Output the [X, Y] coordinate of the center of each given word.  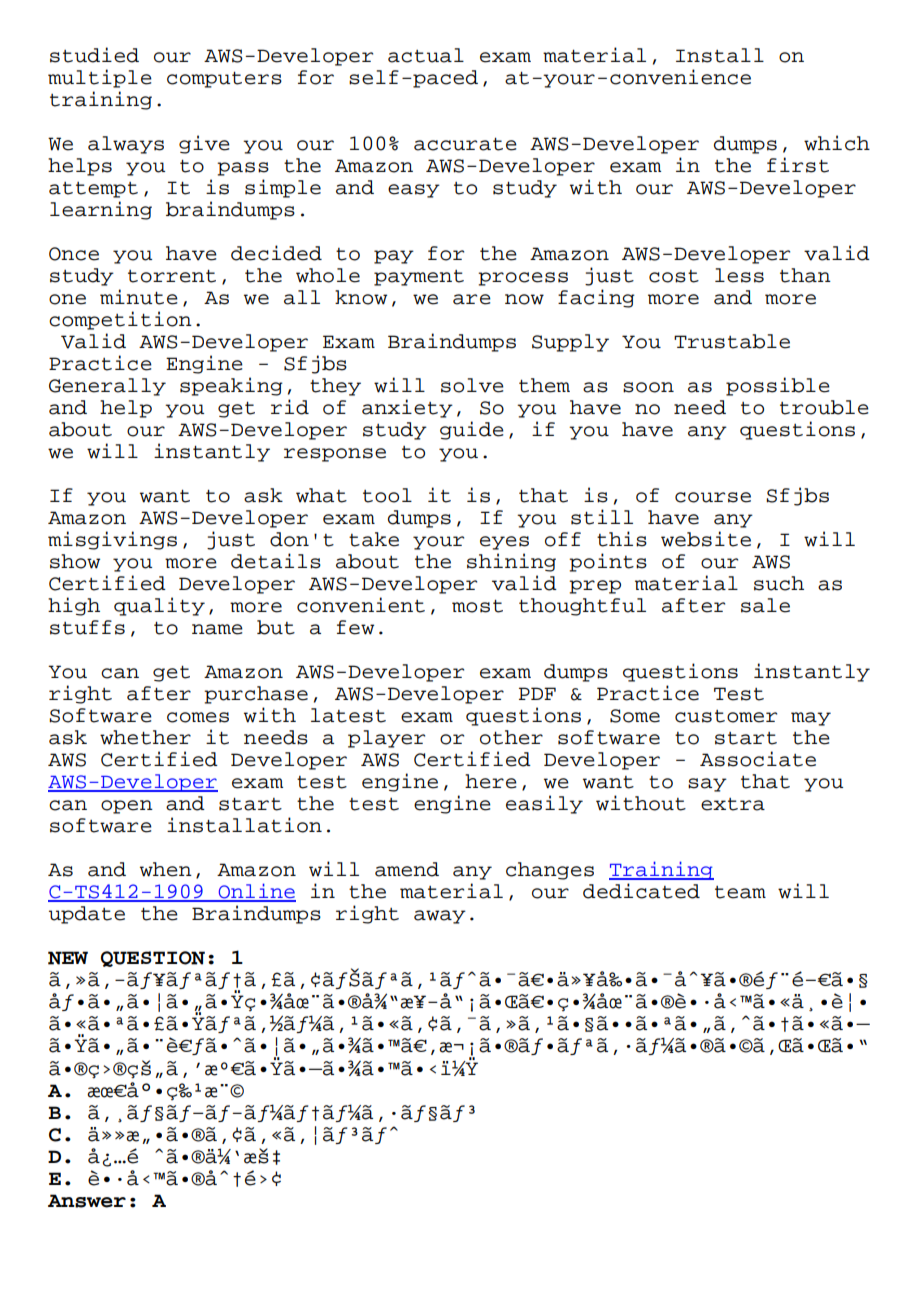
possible [778, 386]
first [798, 165]
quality [159, 606]
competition [120, 320]
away [440, 917]
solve [472, 385]
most [477, 606]
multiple [100, 78]
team [740, 892]
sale [765, 605]
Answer [87, 1201]
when [166, 869]
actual [426, 55]
